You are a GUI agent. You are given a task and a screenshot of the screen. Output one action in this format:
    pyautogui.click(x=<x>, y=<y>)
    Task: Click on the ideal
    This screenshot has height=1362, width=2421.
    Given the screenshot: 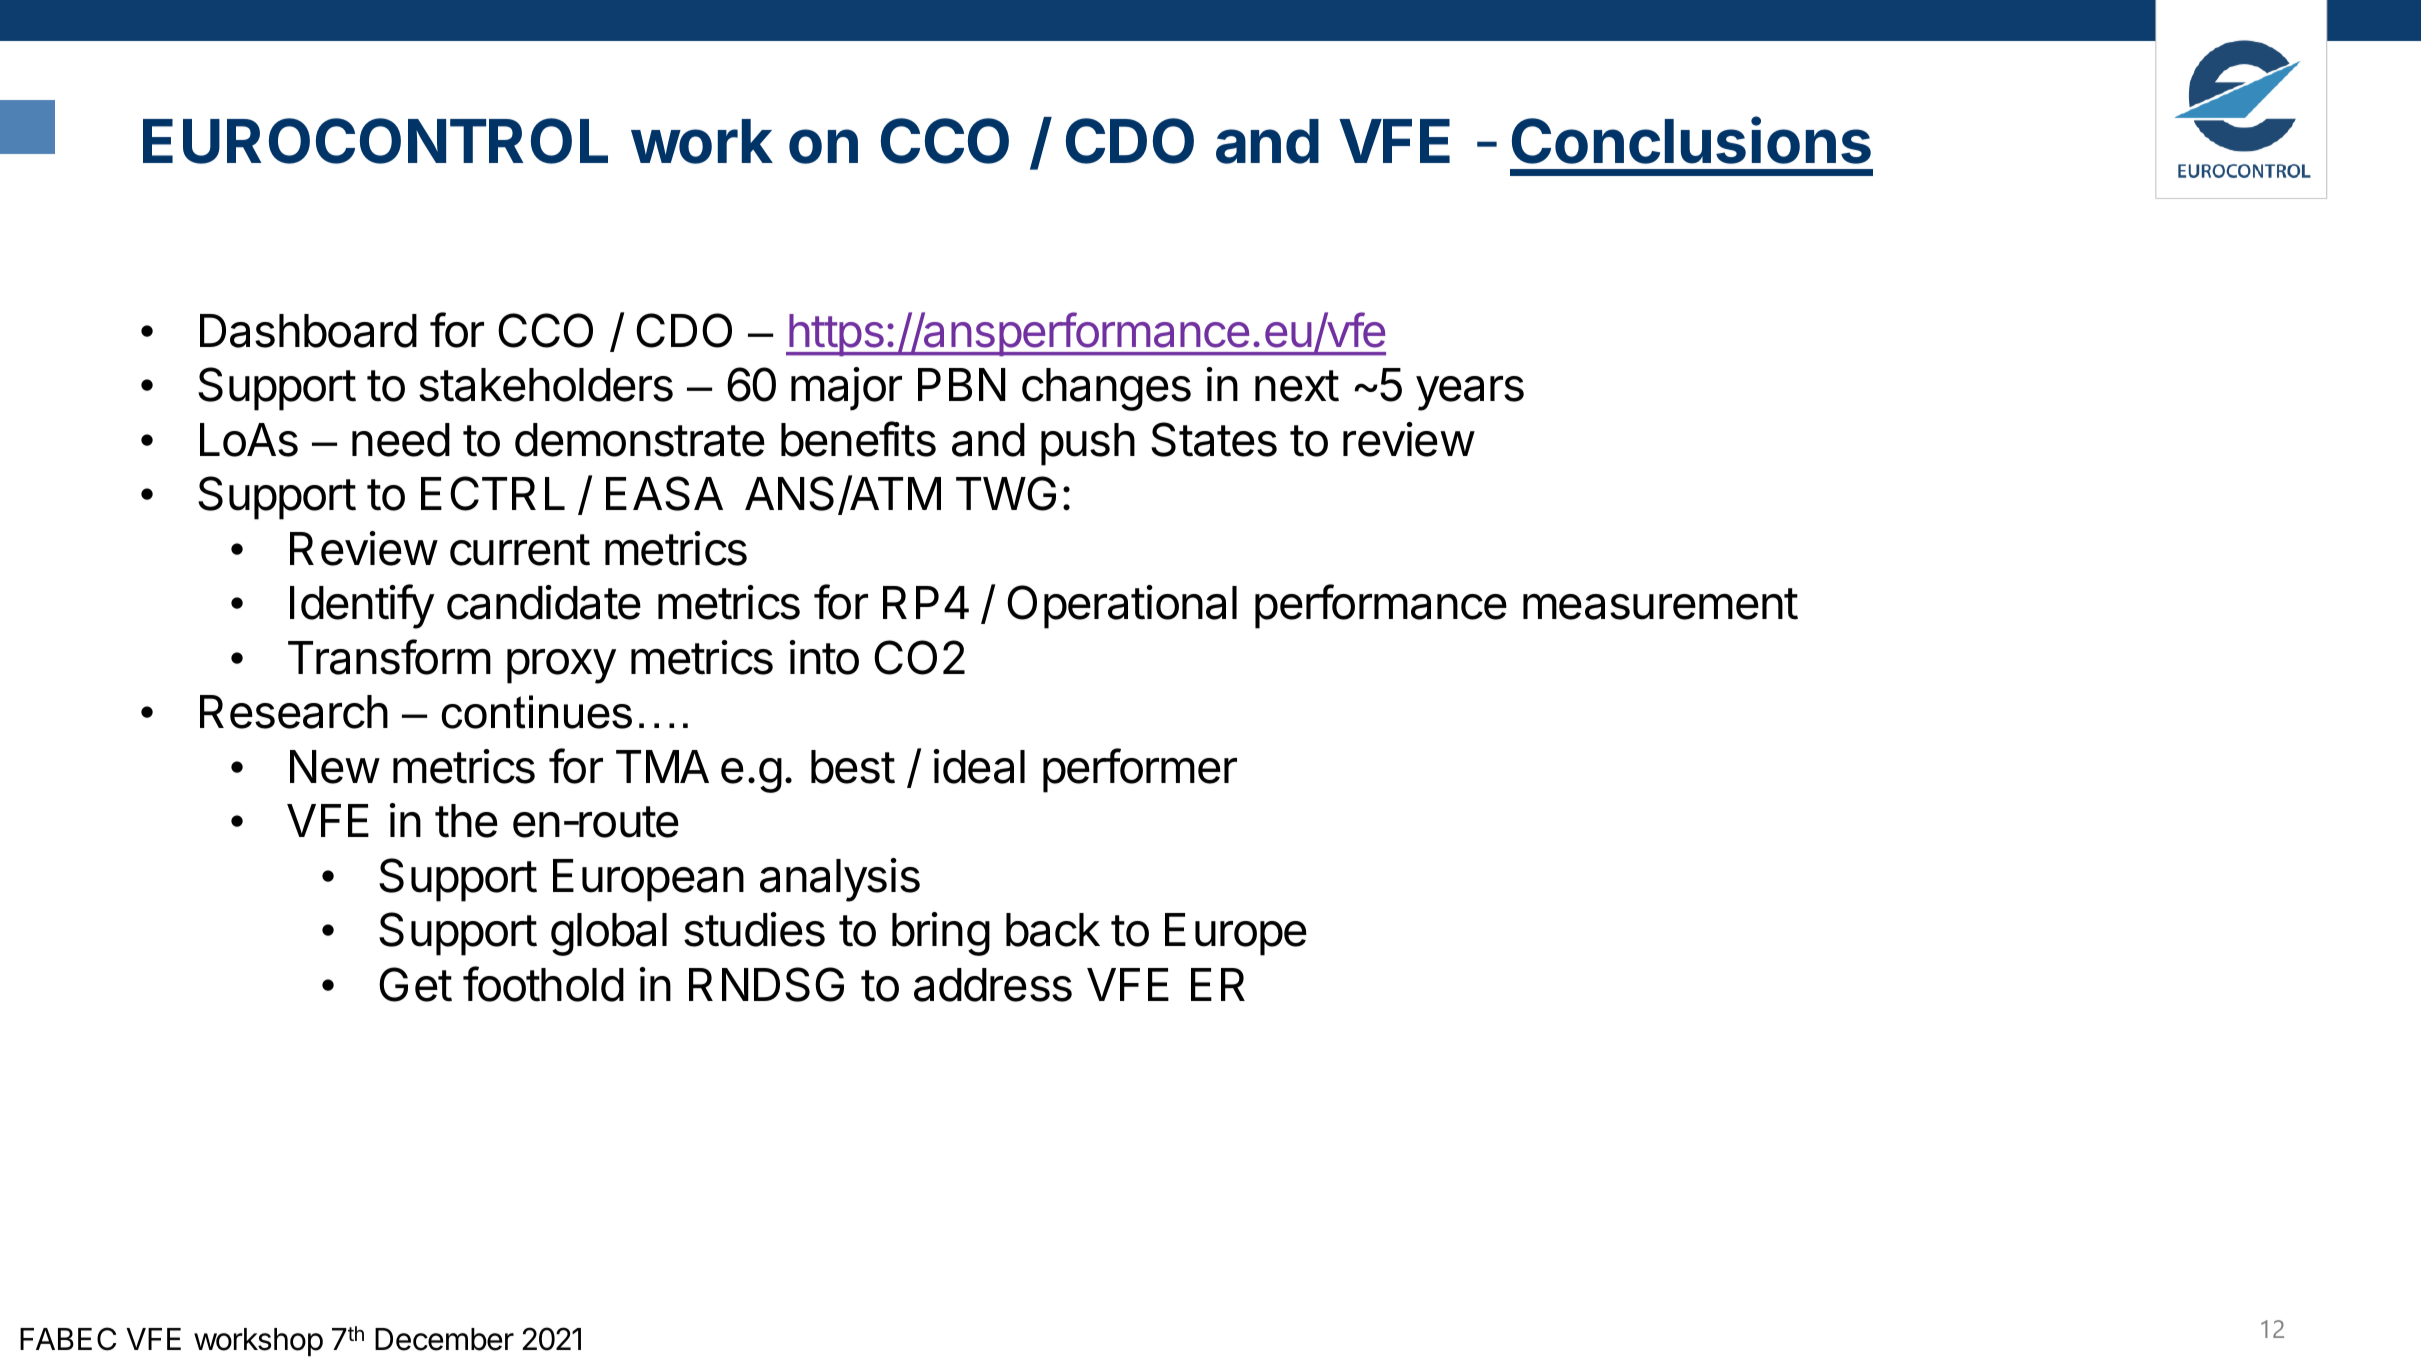 What is the action you would take?
    pyautogui.click(x=979, y=766)
